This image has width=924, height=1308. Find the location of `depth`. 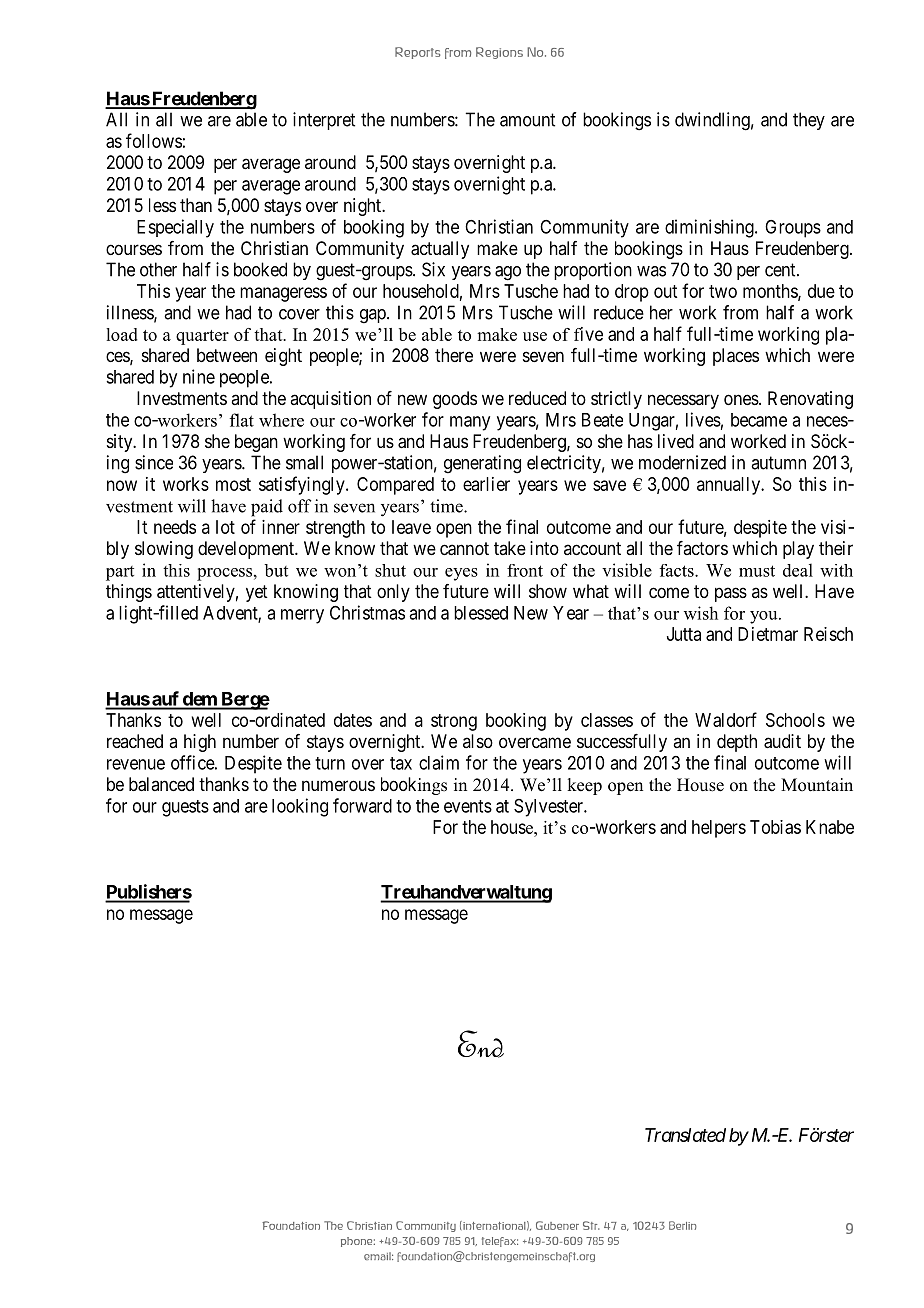

depth is located at coordinates (737, 743).
